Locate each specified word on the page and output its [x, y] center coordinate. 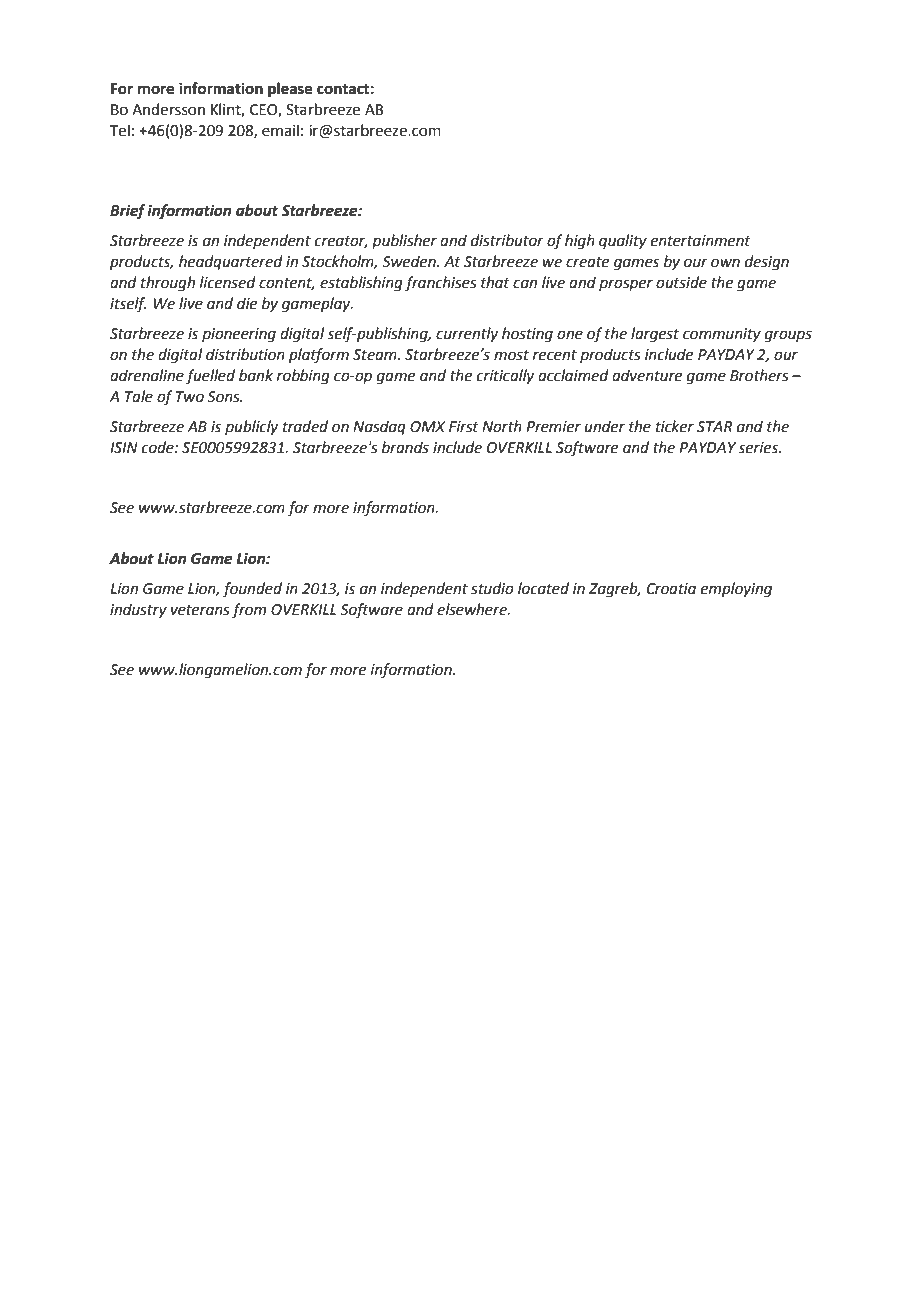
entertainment [701, 241]
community [722, 335]
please [290, 90]
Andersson [168, 109]
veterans [200, 610]
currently [467, 334]
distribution [245, 354]
